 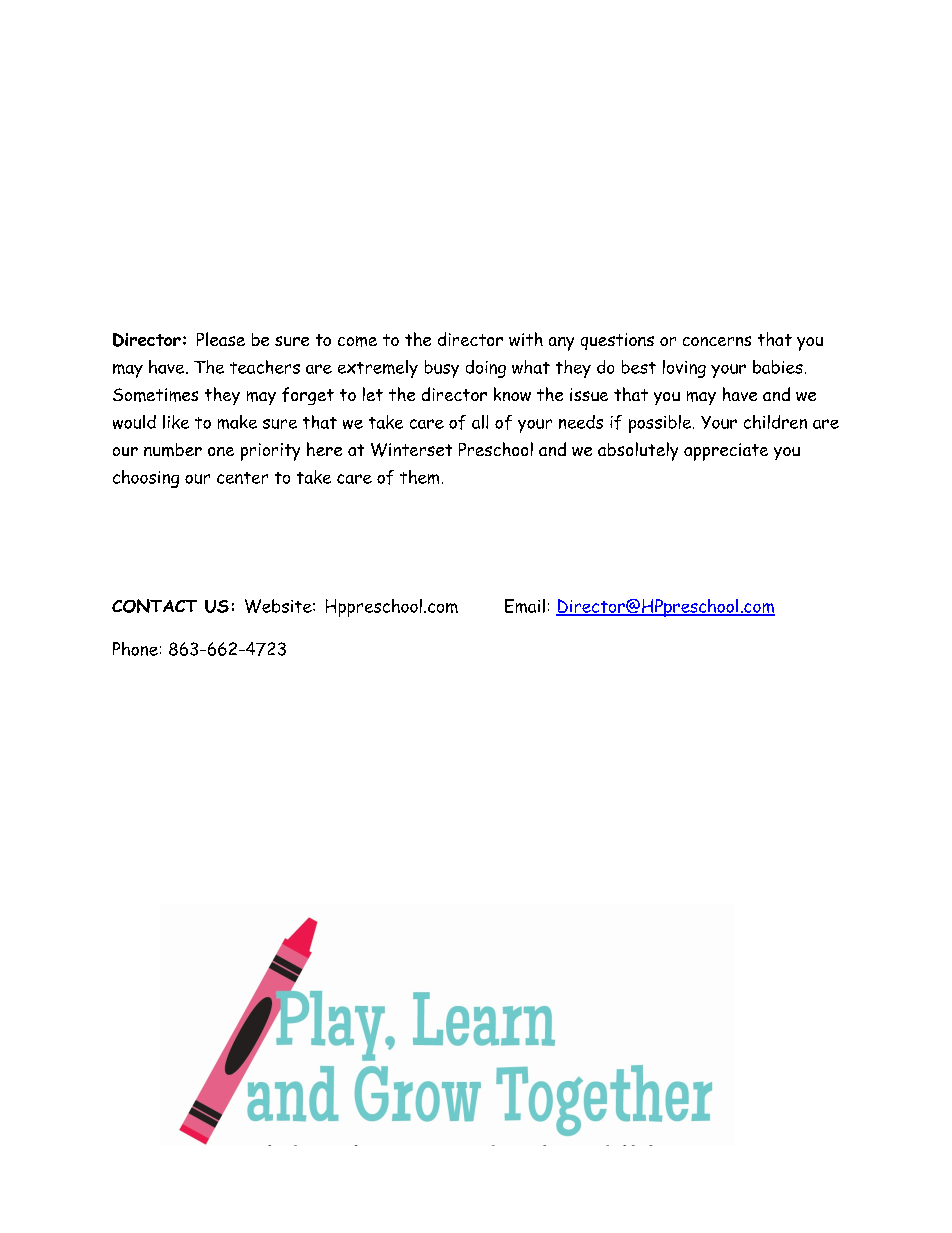 What do you see at coordinates (221, 339) in the image?
I see `Please` at bounding box center [221, 339].
